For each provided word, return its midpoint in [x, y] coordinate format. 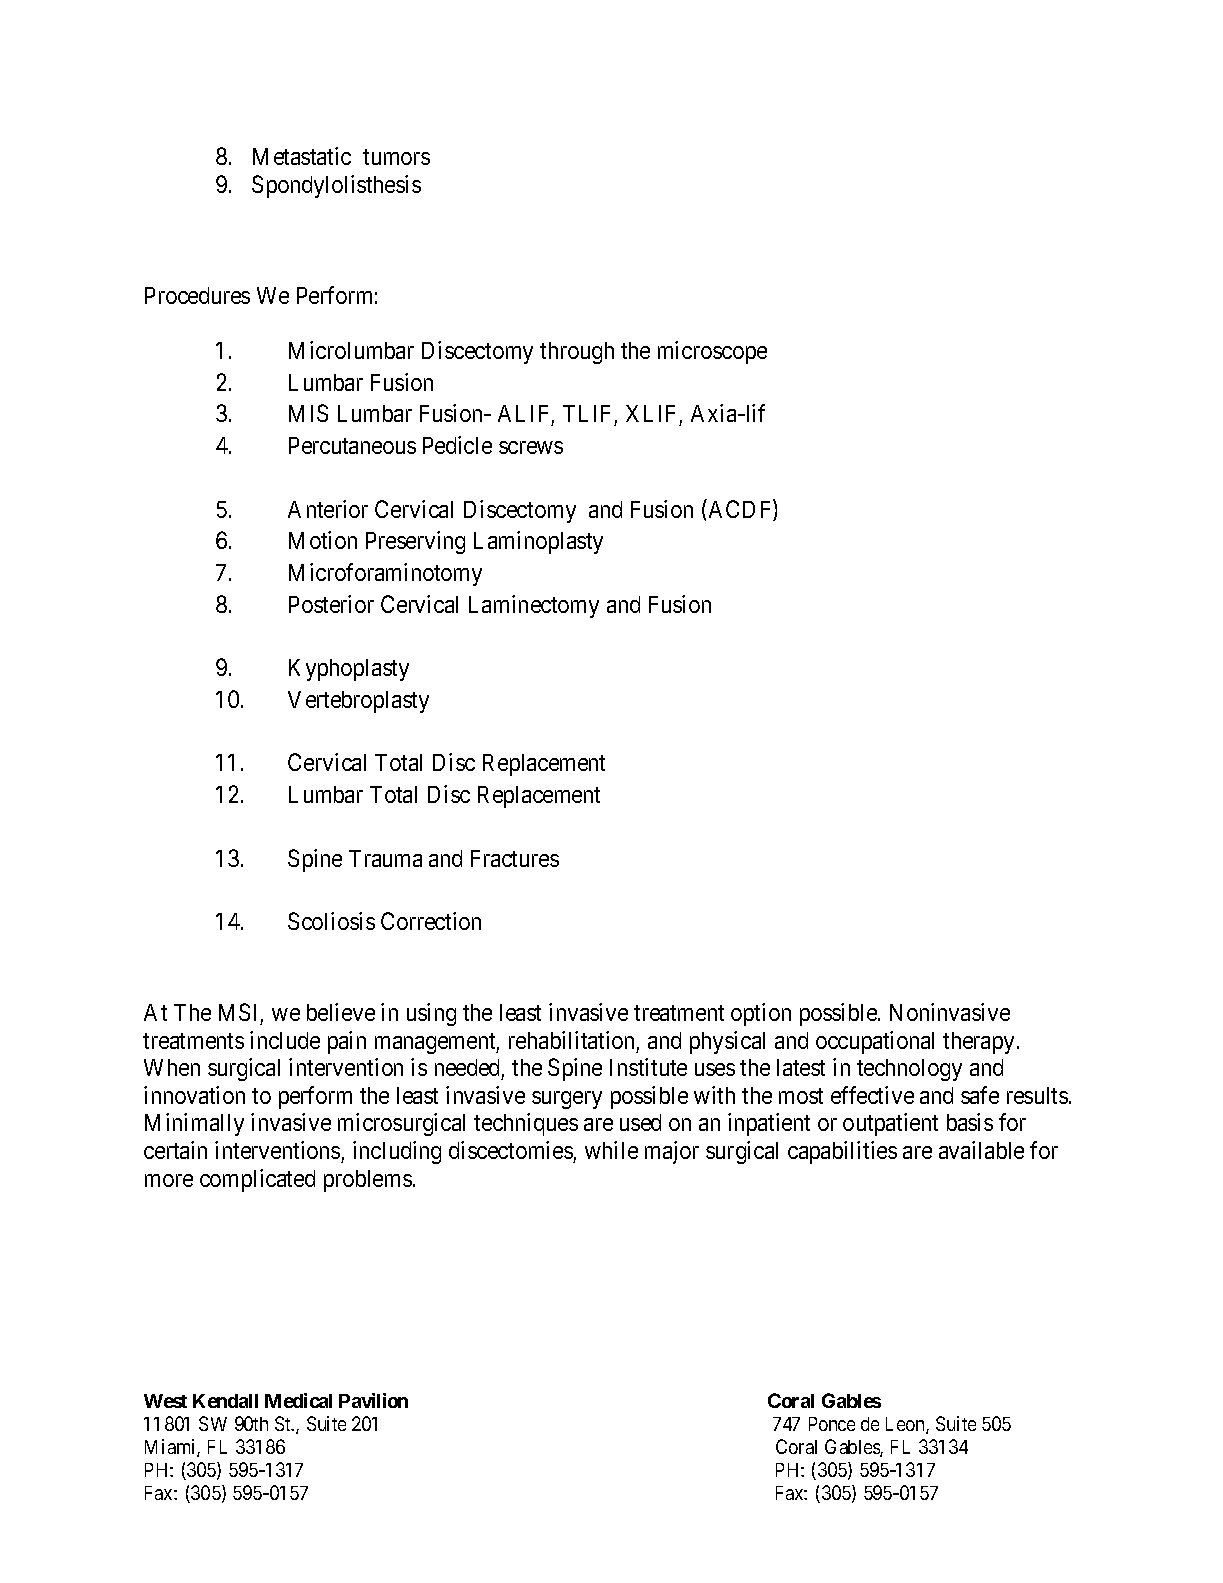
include [285, 1040]
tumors [396, 157]
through [577, 353]
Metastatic [302, 156]
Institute [648, 1067]
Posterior [331, 604]
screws [531, 447]
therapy [980, 1043]
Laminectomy [534, 606]
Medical [298, 1400]
